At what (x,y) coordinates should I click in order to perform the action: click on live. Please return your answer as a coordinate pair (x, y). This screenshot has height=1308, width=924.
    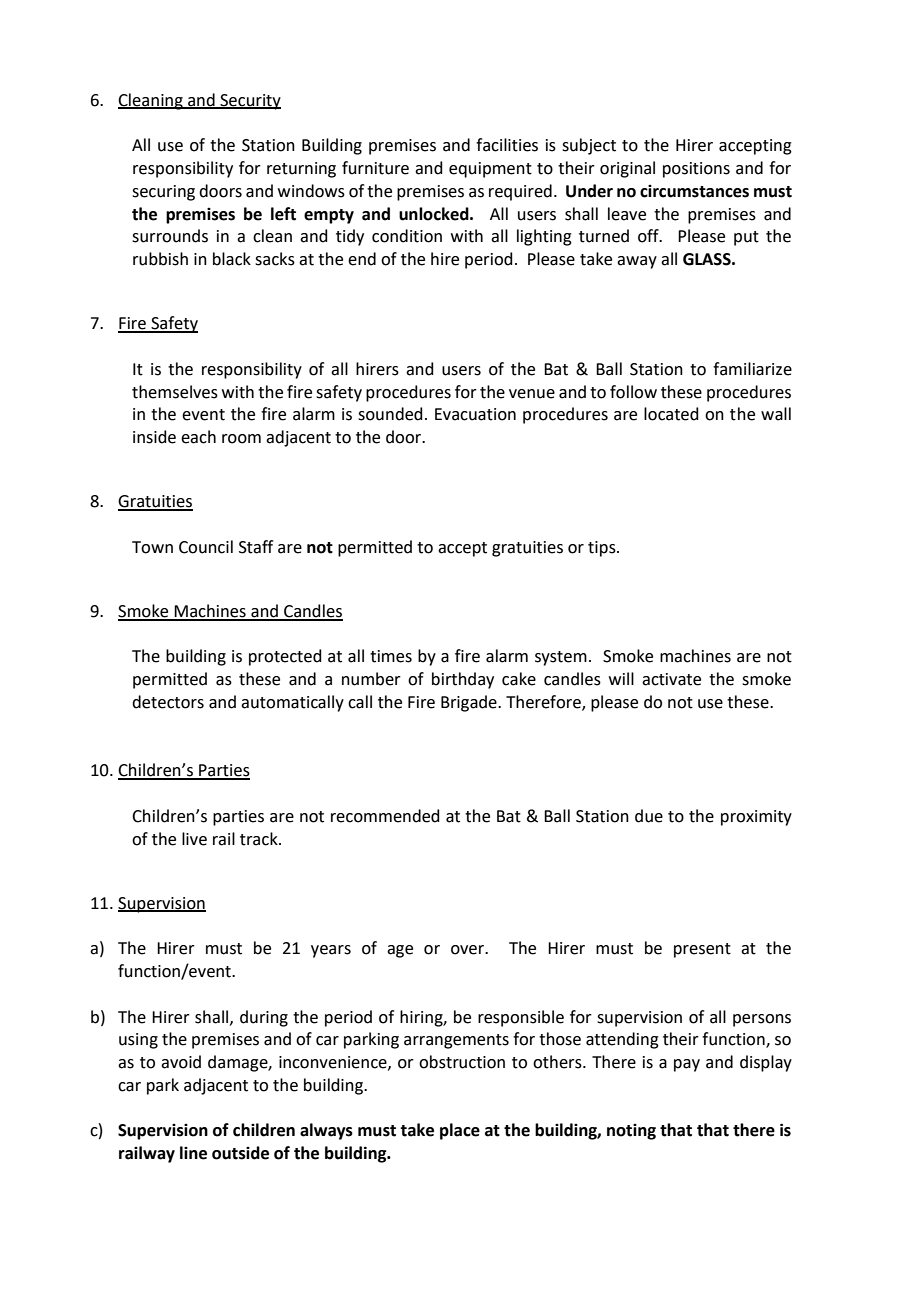
    Looking at the image, I should click on (194, 839).
